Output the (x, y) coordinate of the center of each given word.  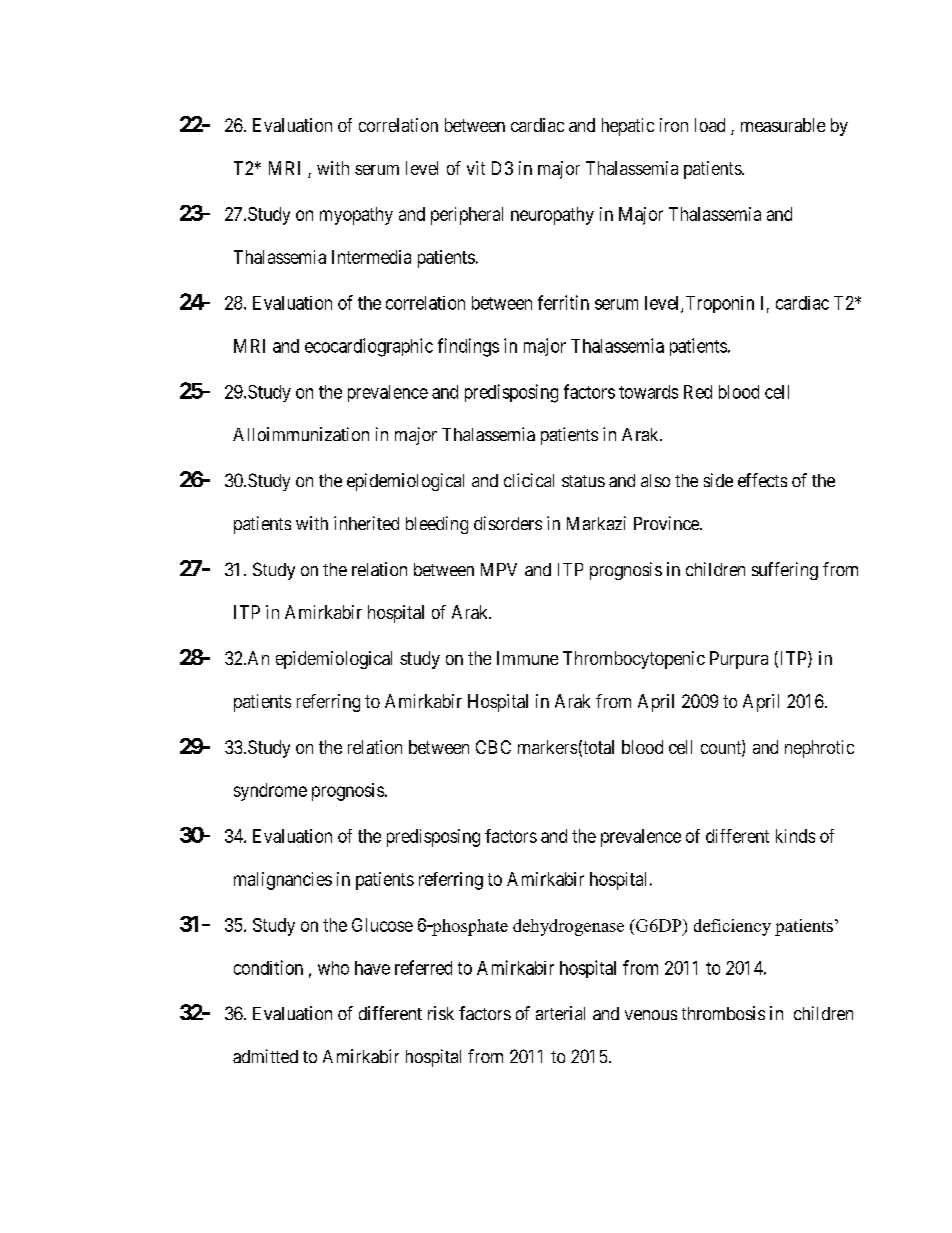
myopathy (356, 216)
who (333, 968)
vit (476, 168)
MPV (499, 569)
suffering (785, 571)
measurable (783, 125)
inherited (366, 523)
